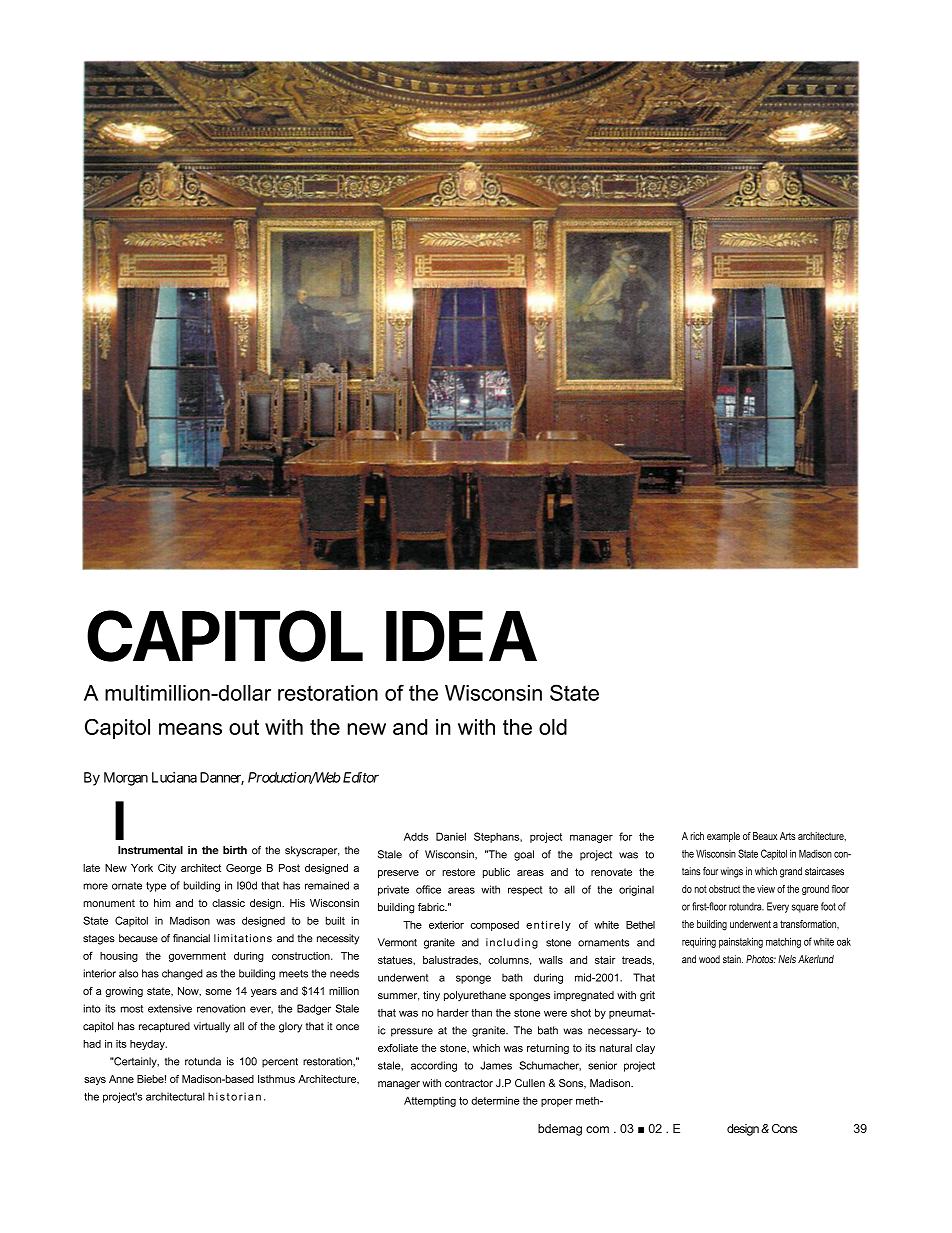 The width and height of the document is (952, 1233). I want to click on old, so click(553, 727).
